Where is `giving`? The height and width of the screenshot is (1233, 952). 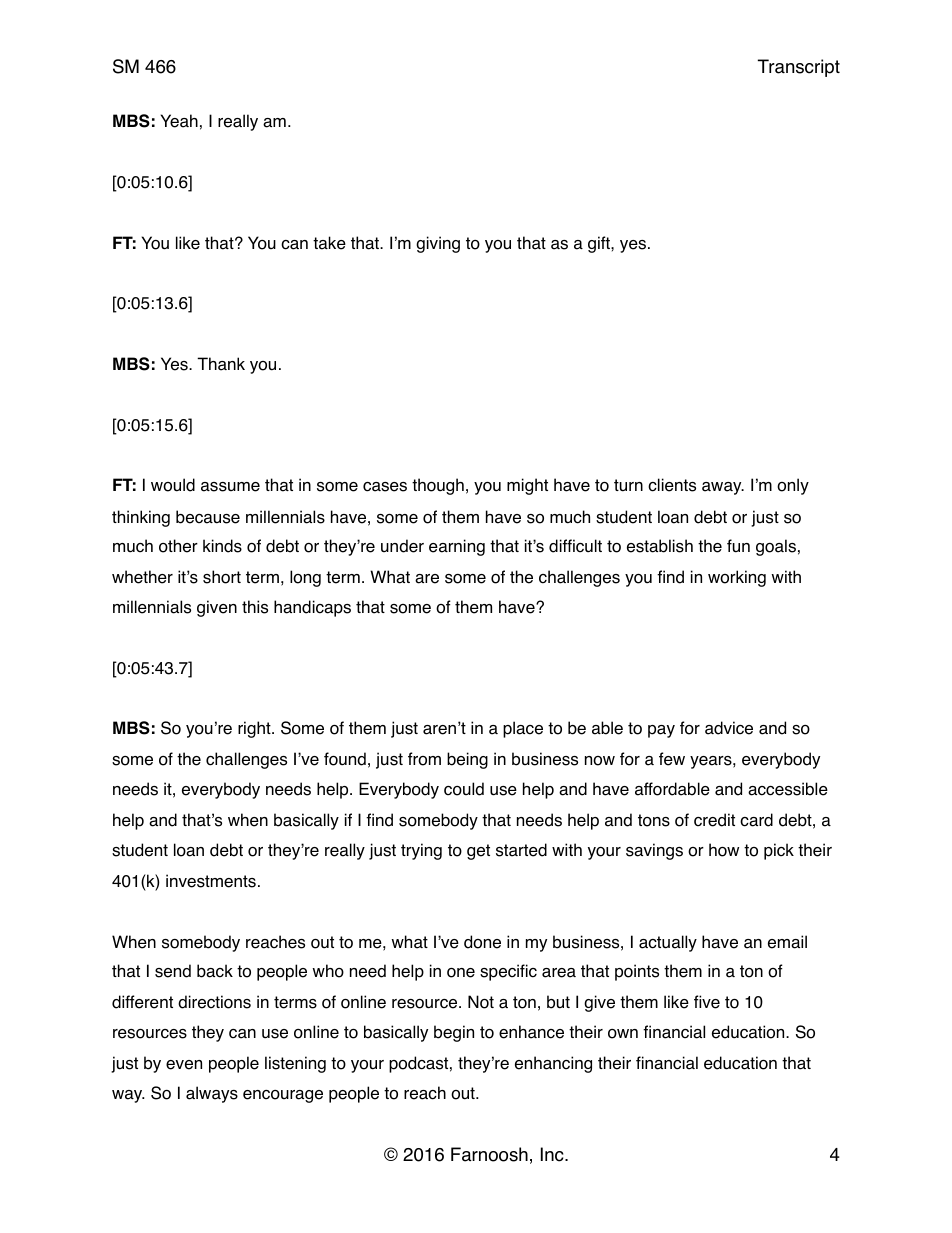 giving is located at coordinates (438, 244).
